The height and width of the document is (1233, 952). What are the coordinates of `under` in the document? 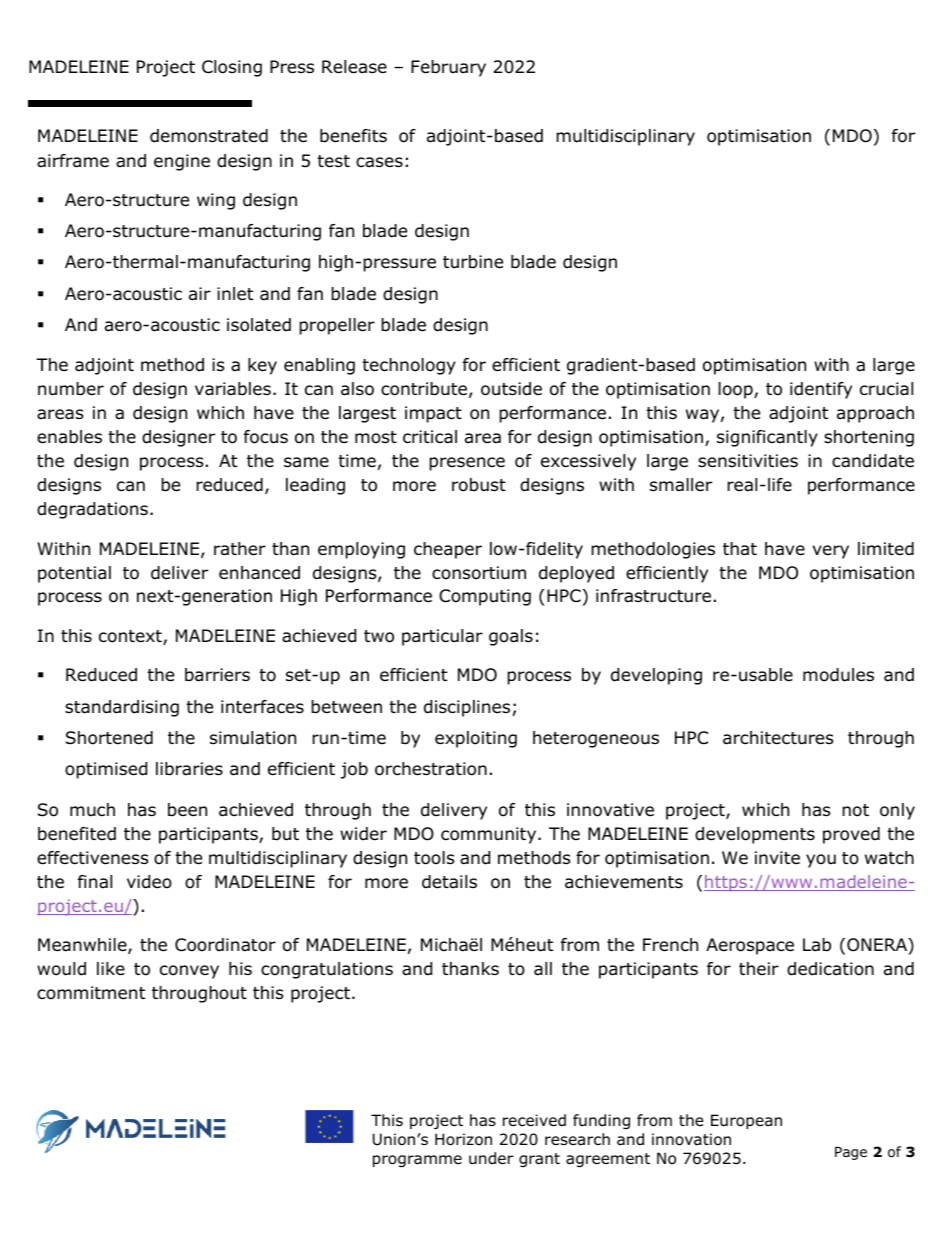 It's located at (491, 1158).
